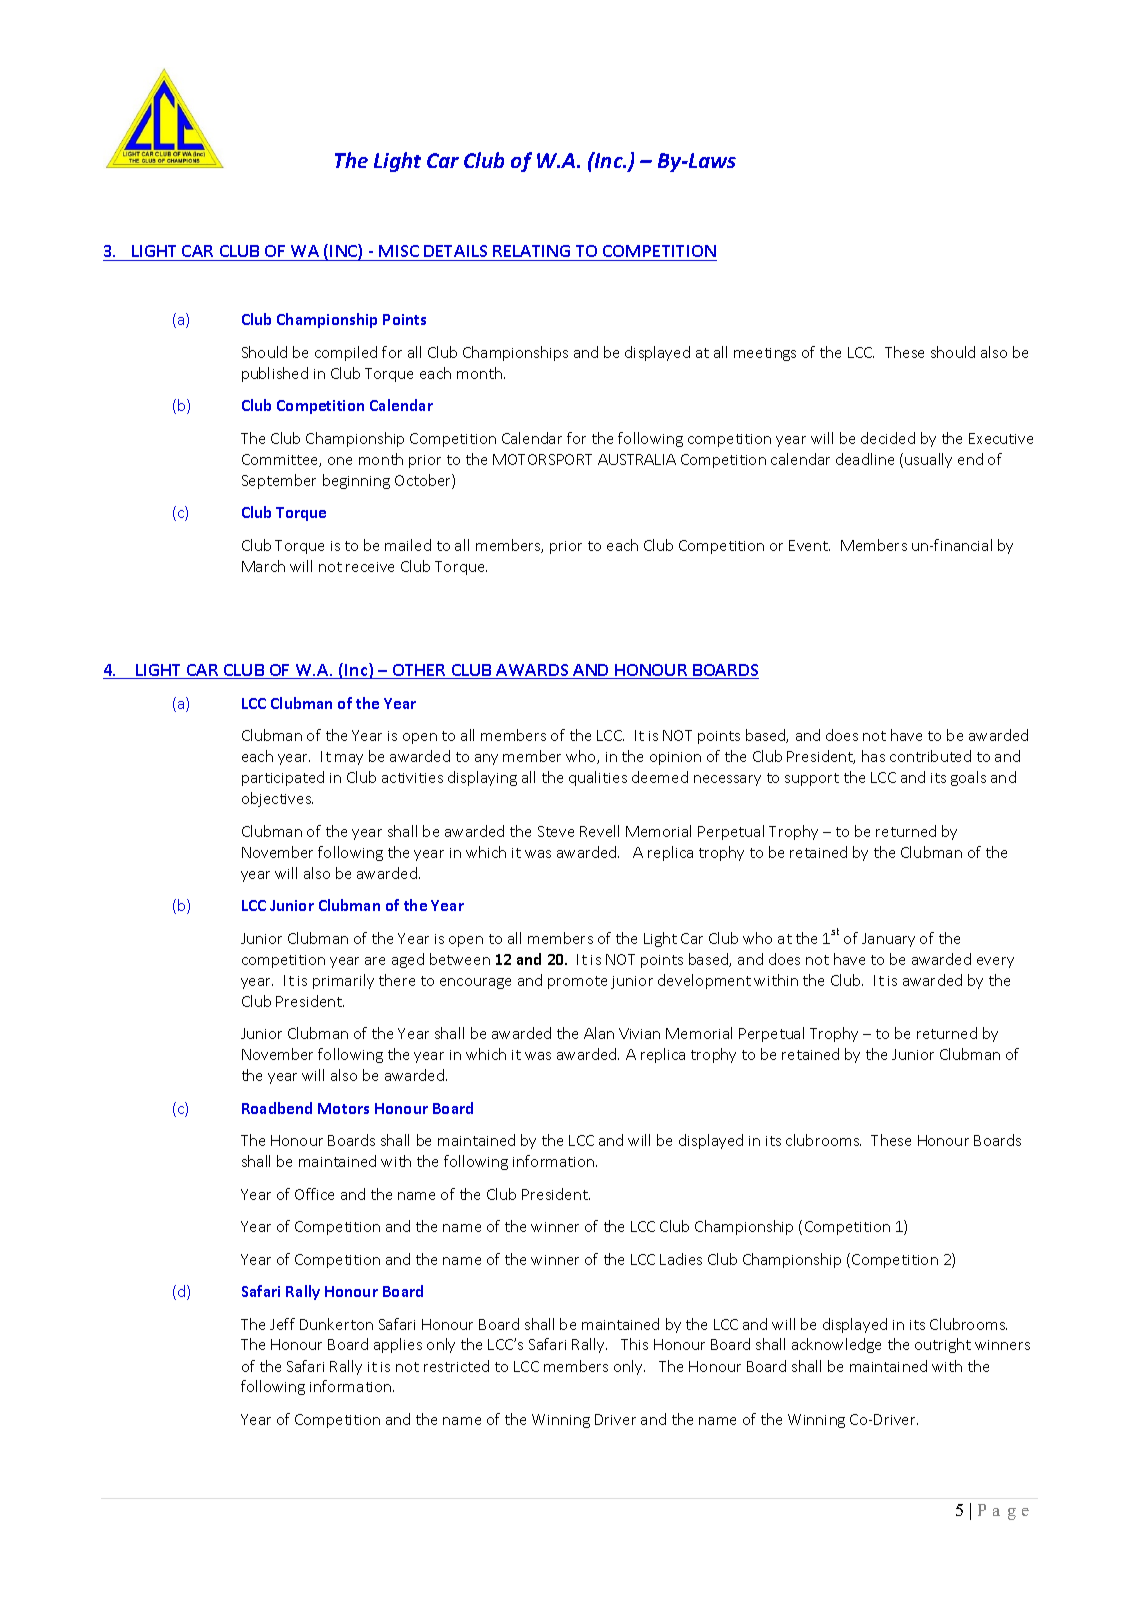  I want to click on January, so click(888, 940).
